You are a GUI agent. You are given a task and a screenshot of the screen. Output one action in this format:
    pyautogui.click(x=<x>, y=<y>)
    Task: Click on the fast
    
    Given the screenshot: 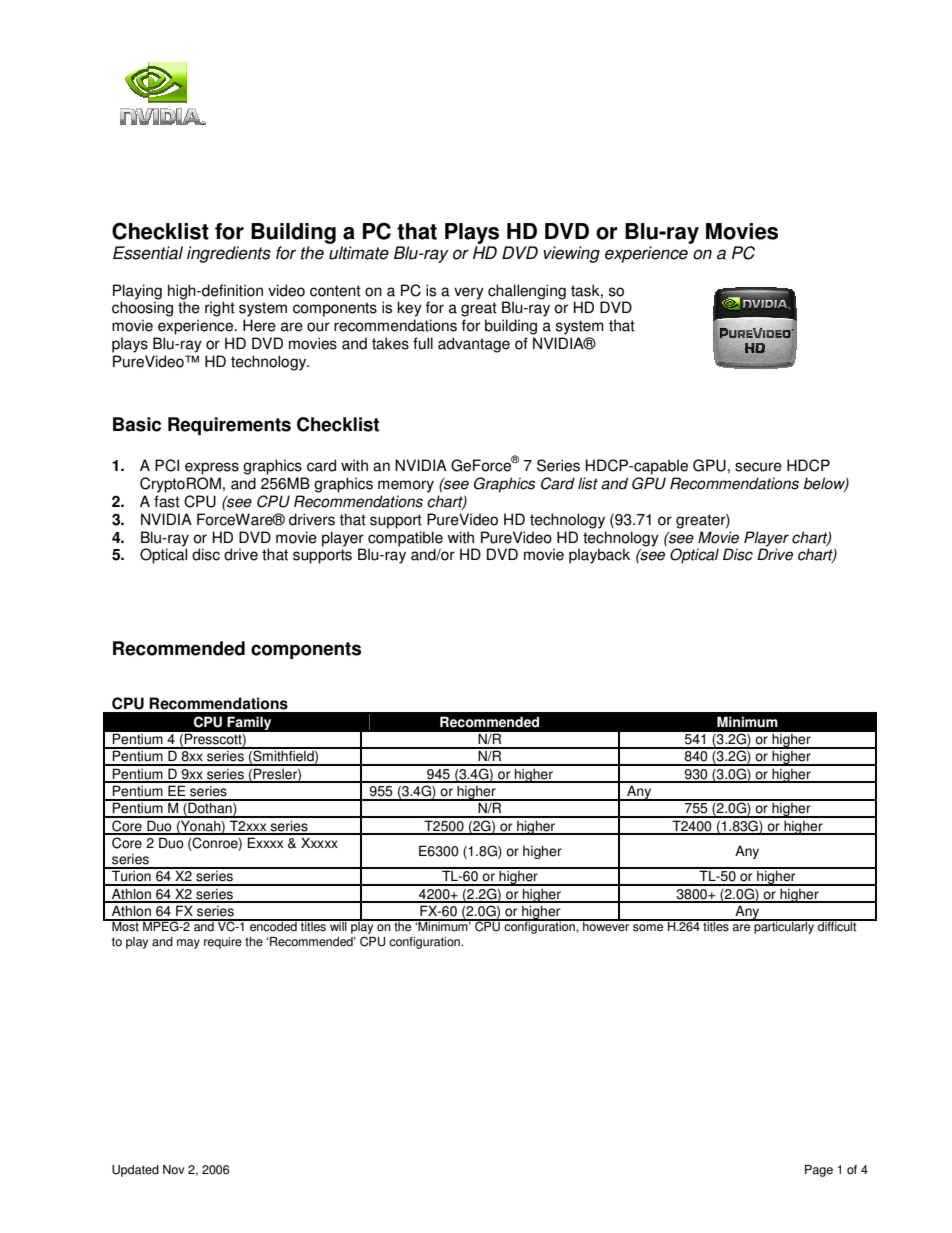 What is the action you would take?
    pyautogui.click(x=167, y=501)
